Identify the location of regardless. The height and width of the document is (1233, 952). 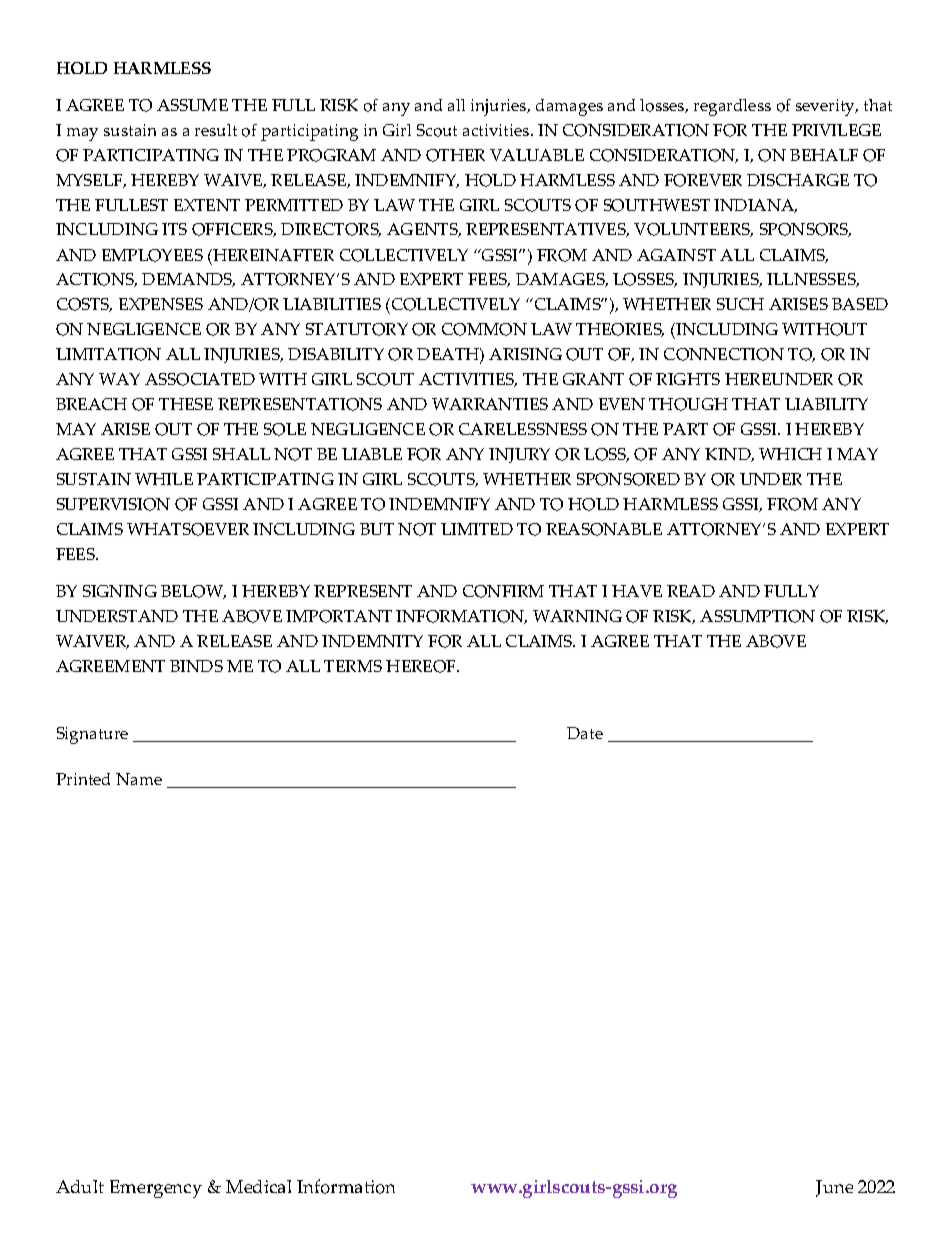
(732, 107).
